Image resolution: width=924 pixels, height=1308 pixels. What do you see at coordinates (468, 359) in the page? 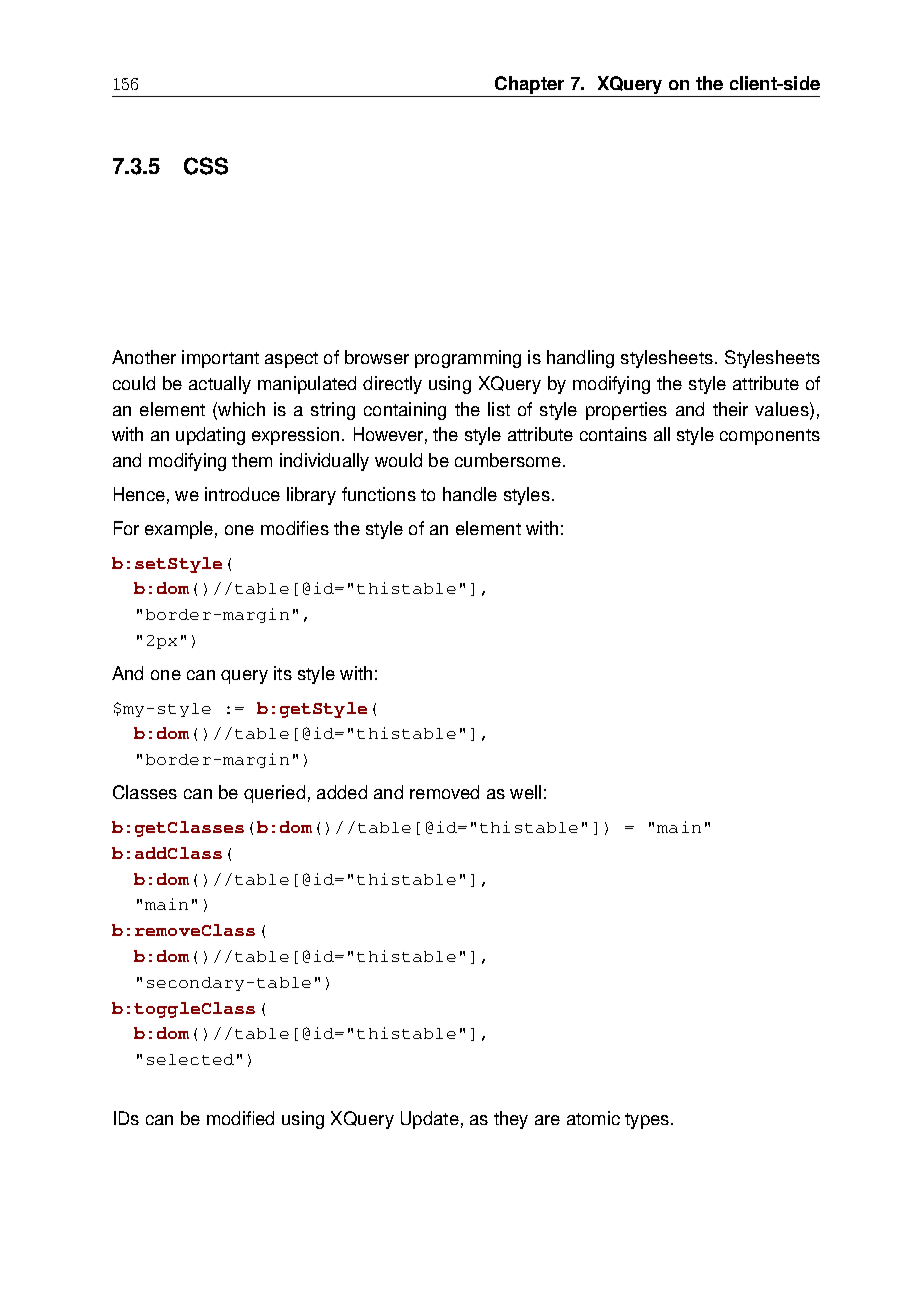
I see `programming` at bounding box center [468, 359].
